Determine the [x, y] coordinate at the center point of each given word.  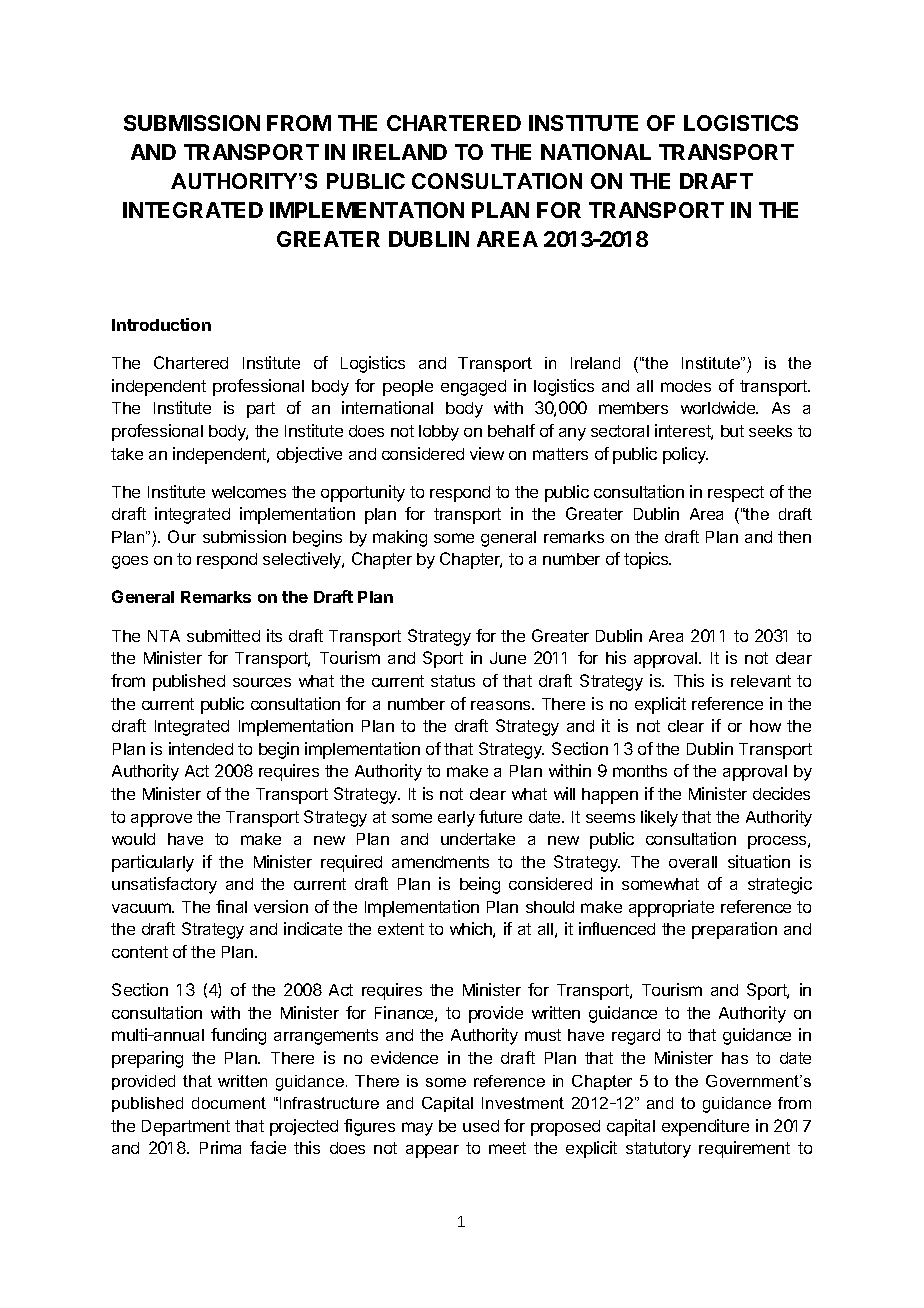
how [765, 726]
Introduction [161, 324]
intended [201, 748]
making [400, 538]
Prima [220, 1147]
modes [686, 386]
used [481, 1126]
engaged [473, 388]
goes [130, 562]
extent [401, 929]
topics [647, 560]
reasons [502, 705]
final [231, 906]
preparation [734, 930]
